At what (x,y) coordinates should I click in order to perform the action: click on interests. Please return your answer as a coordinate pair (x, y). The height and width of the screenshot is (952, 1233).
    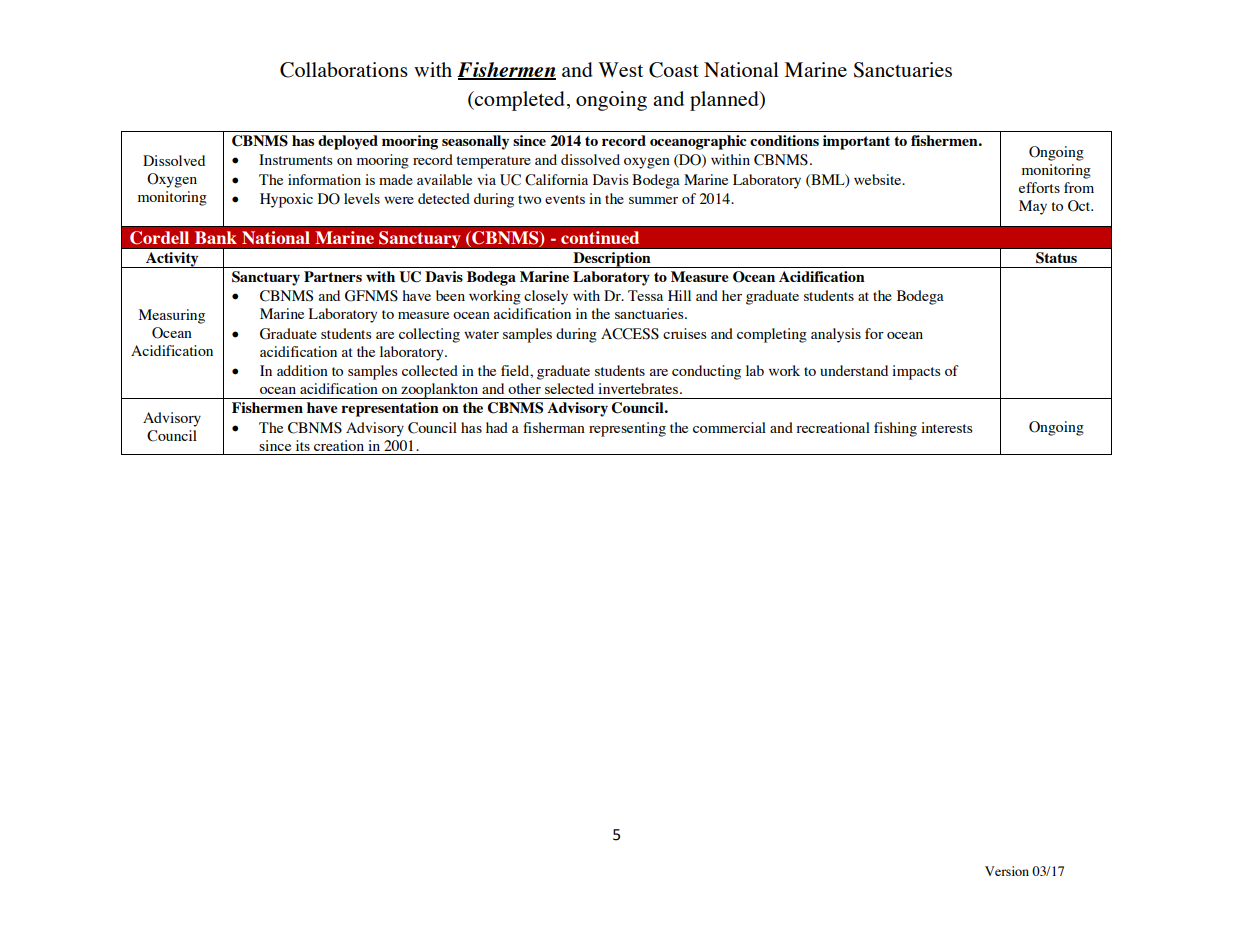
    Looking at the image, I should click on (946, 427).
